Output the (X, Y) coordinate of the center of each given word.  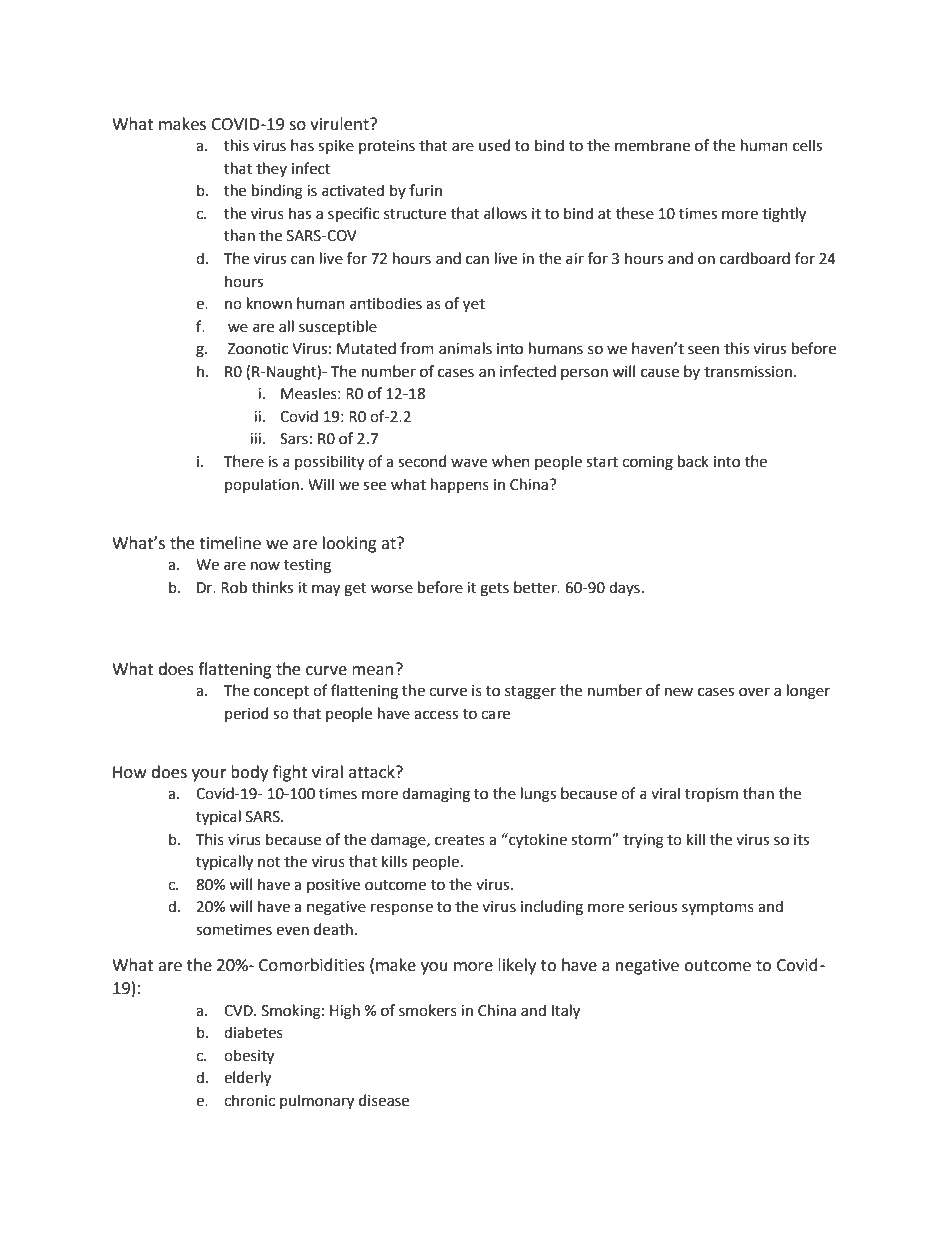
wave (469, 463)
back (693, 461)
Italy (566, 1012)
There (244, 461)
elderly (247, 1079)
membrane (652, 145)
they (271, 169)
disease (384, 1100)
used (494, 145)
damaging (436, 795)
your (209, 775)
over (754, 692)
